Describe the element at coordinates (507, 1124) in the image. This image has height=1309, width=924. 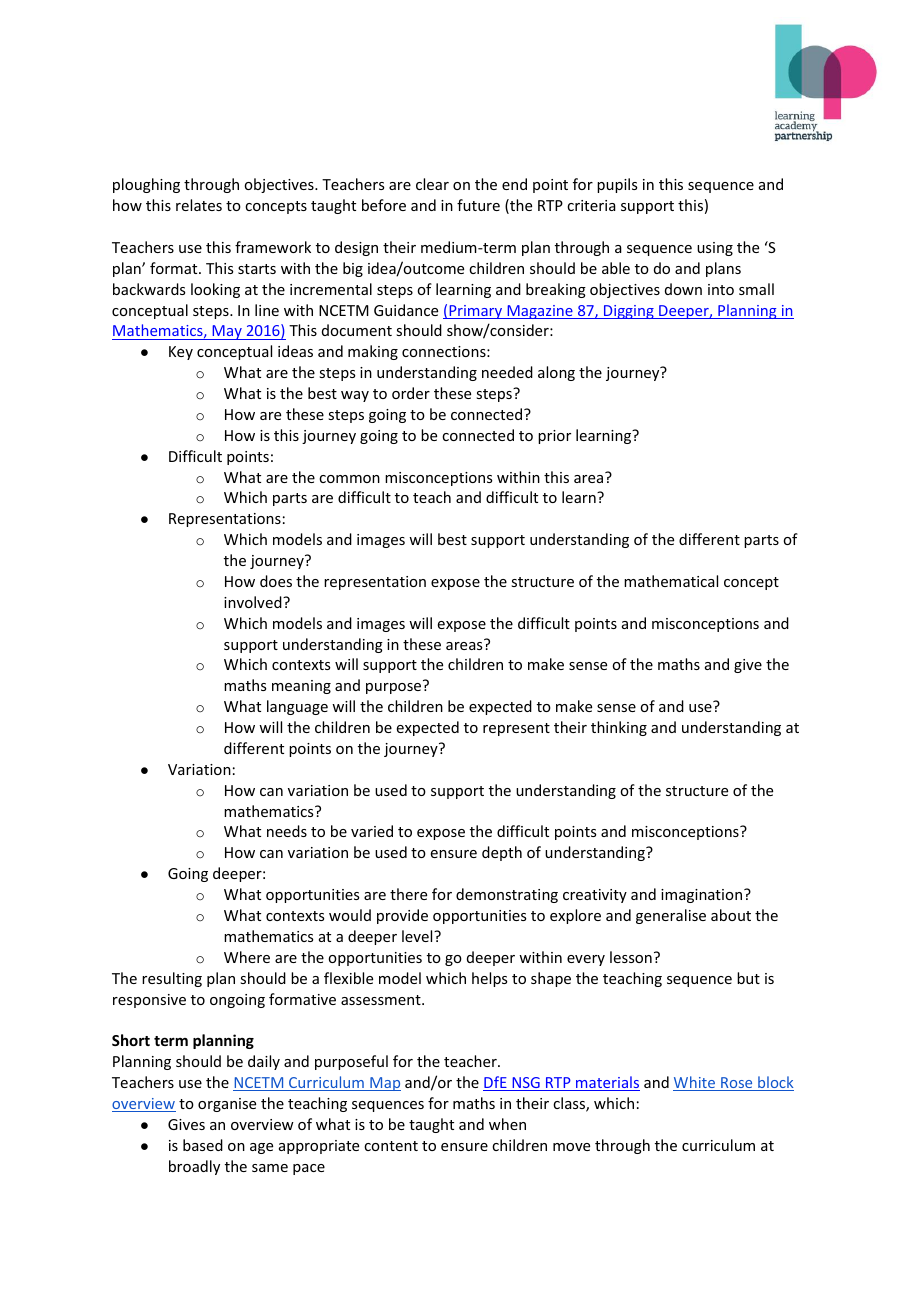
I see `when` at that location.
